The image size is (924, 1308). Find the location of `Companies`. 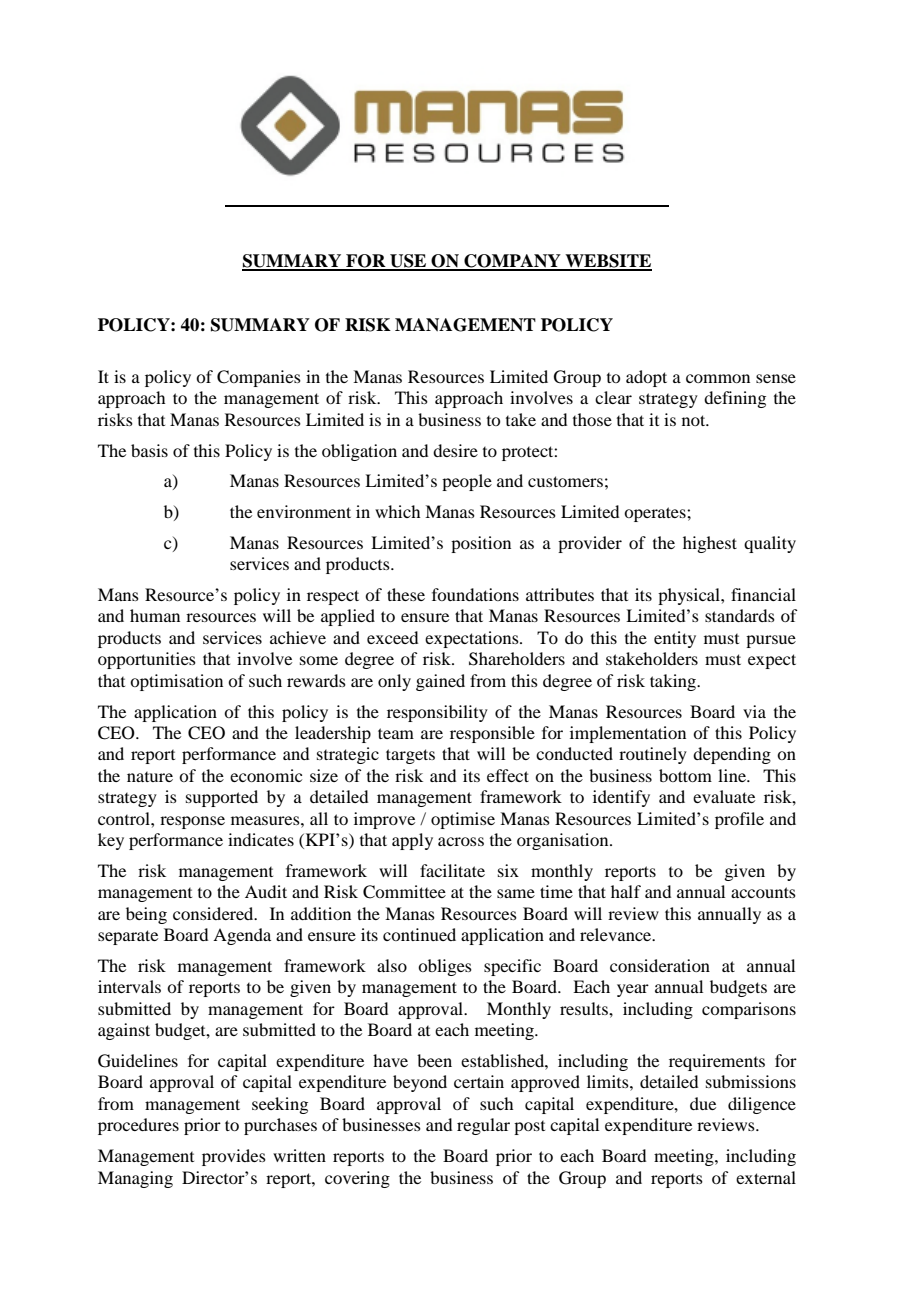

Companies is located at coordinates (259, 378).
